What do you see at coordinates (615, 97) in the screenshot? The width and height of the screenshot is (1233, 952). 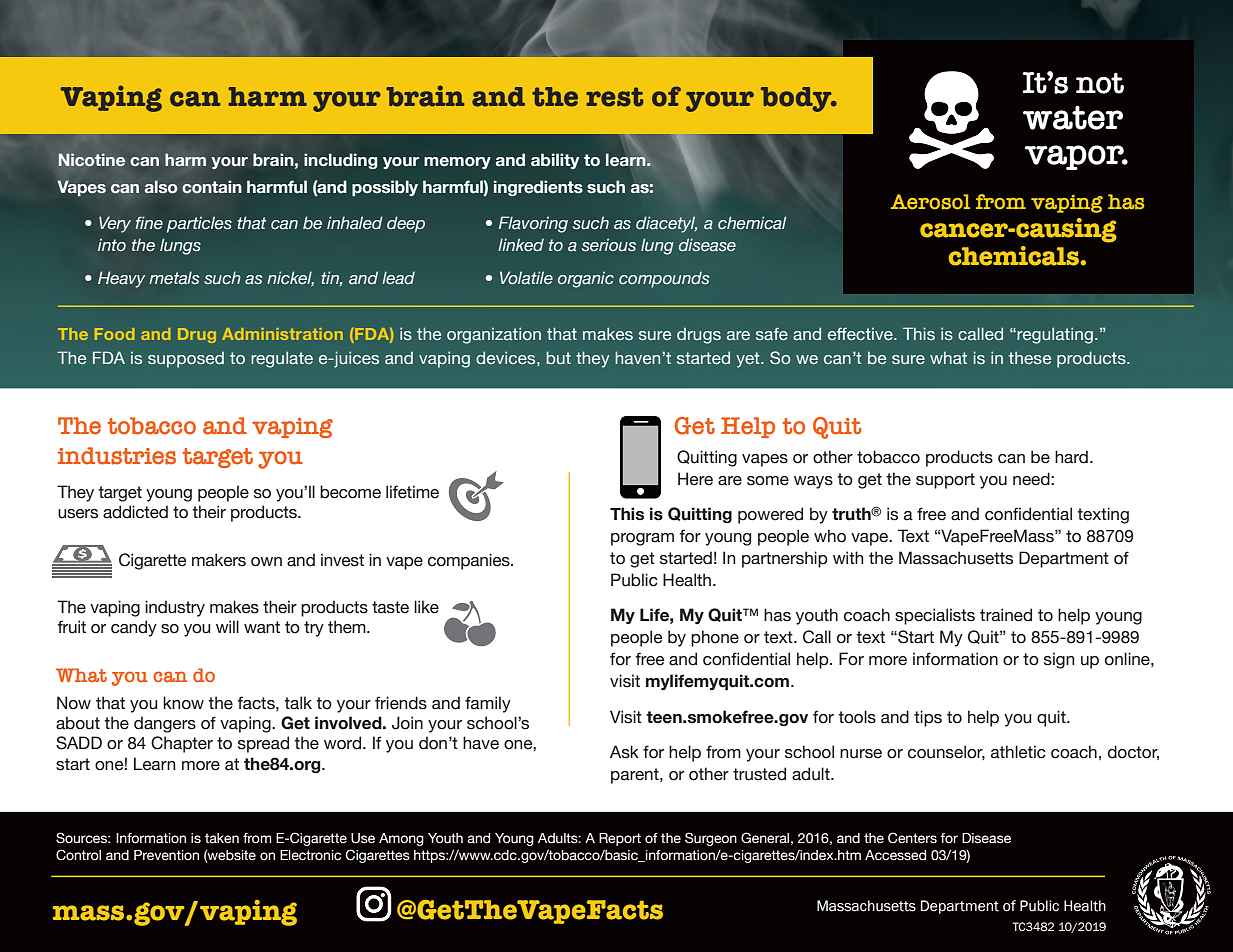 I see `rest` at bounding box center [615, 97].
